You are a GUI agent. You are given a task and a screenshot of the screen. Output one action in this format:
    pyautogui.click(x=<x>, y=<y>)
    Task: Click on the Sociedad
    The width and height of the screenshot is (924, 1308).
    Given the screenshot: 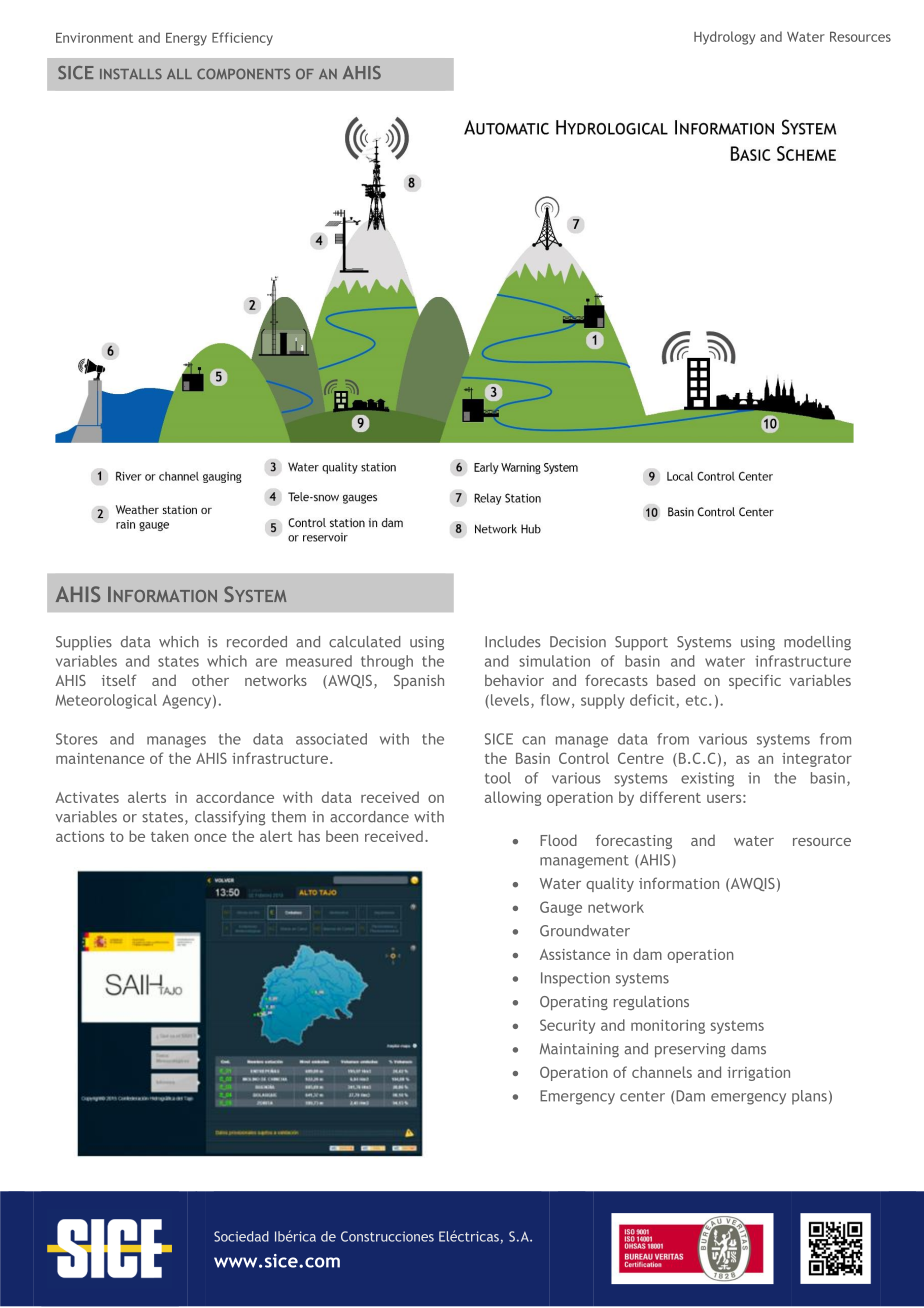 What is the action you would take?
    pyautogui.click(x=241, y=1236)
